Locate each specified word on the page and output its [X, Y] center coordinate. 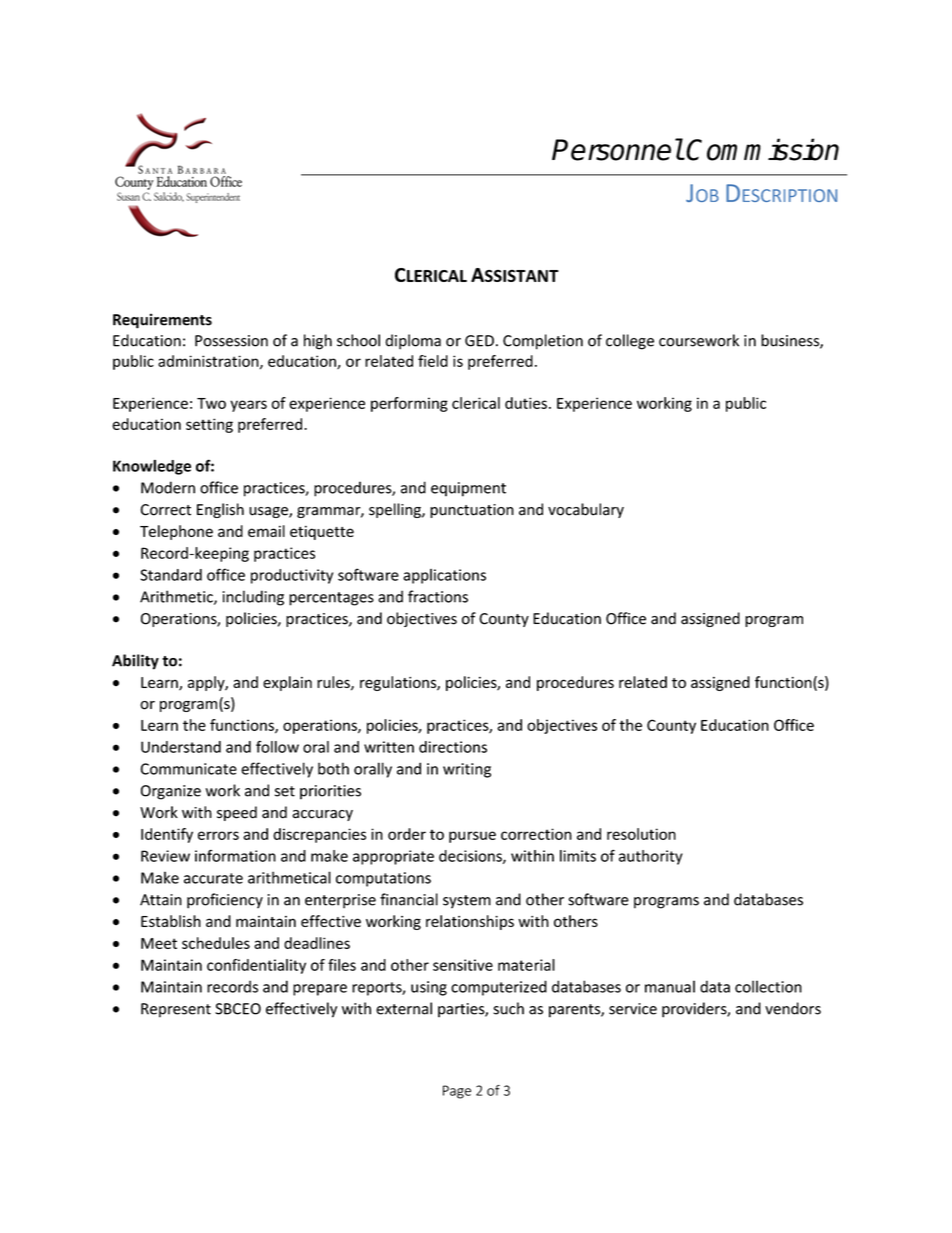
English [220, 510]
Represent [176, 1010]
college [630, 342]
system [467, 902]
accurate [213, 878]
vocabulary [586, 510]
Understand [181, 747]
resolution [641, 834]
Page [457, 1092]
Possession [231, 341]
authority [651, 857]
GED [479, 341]
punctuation [472, 511]
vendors [793, 1008]
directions [453, 747]
